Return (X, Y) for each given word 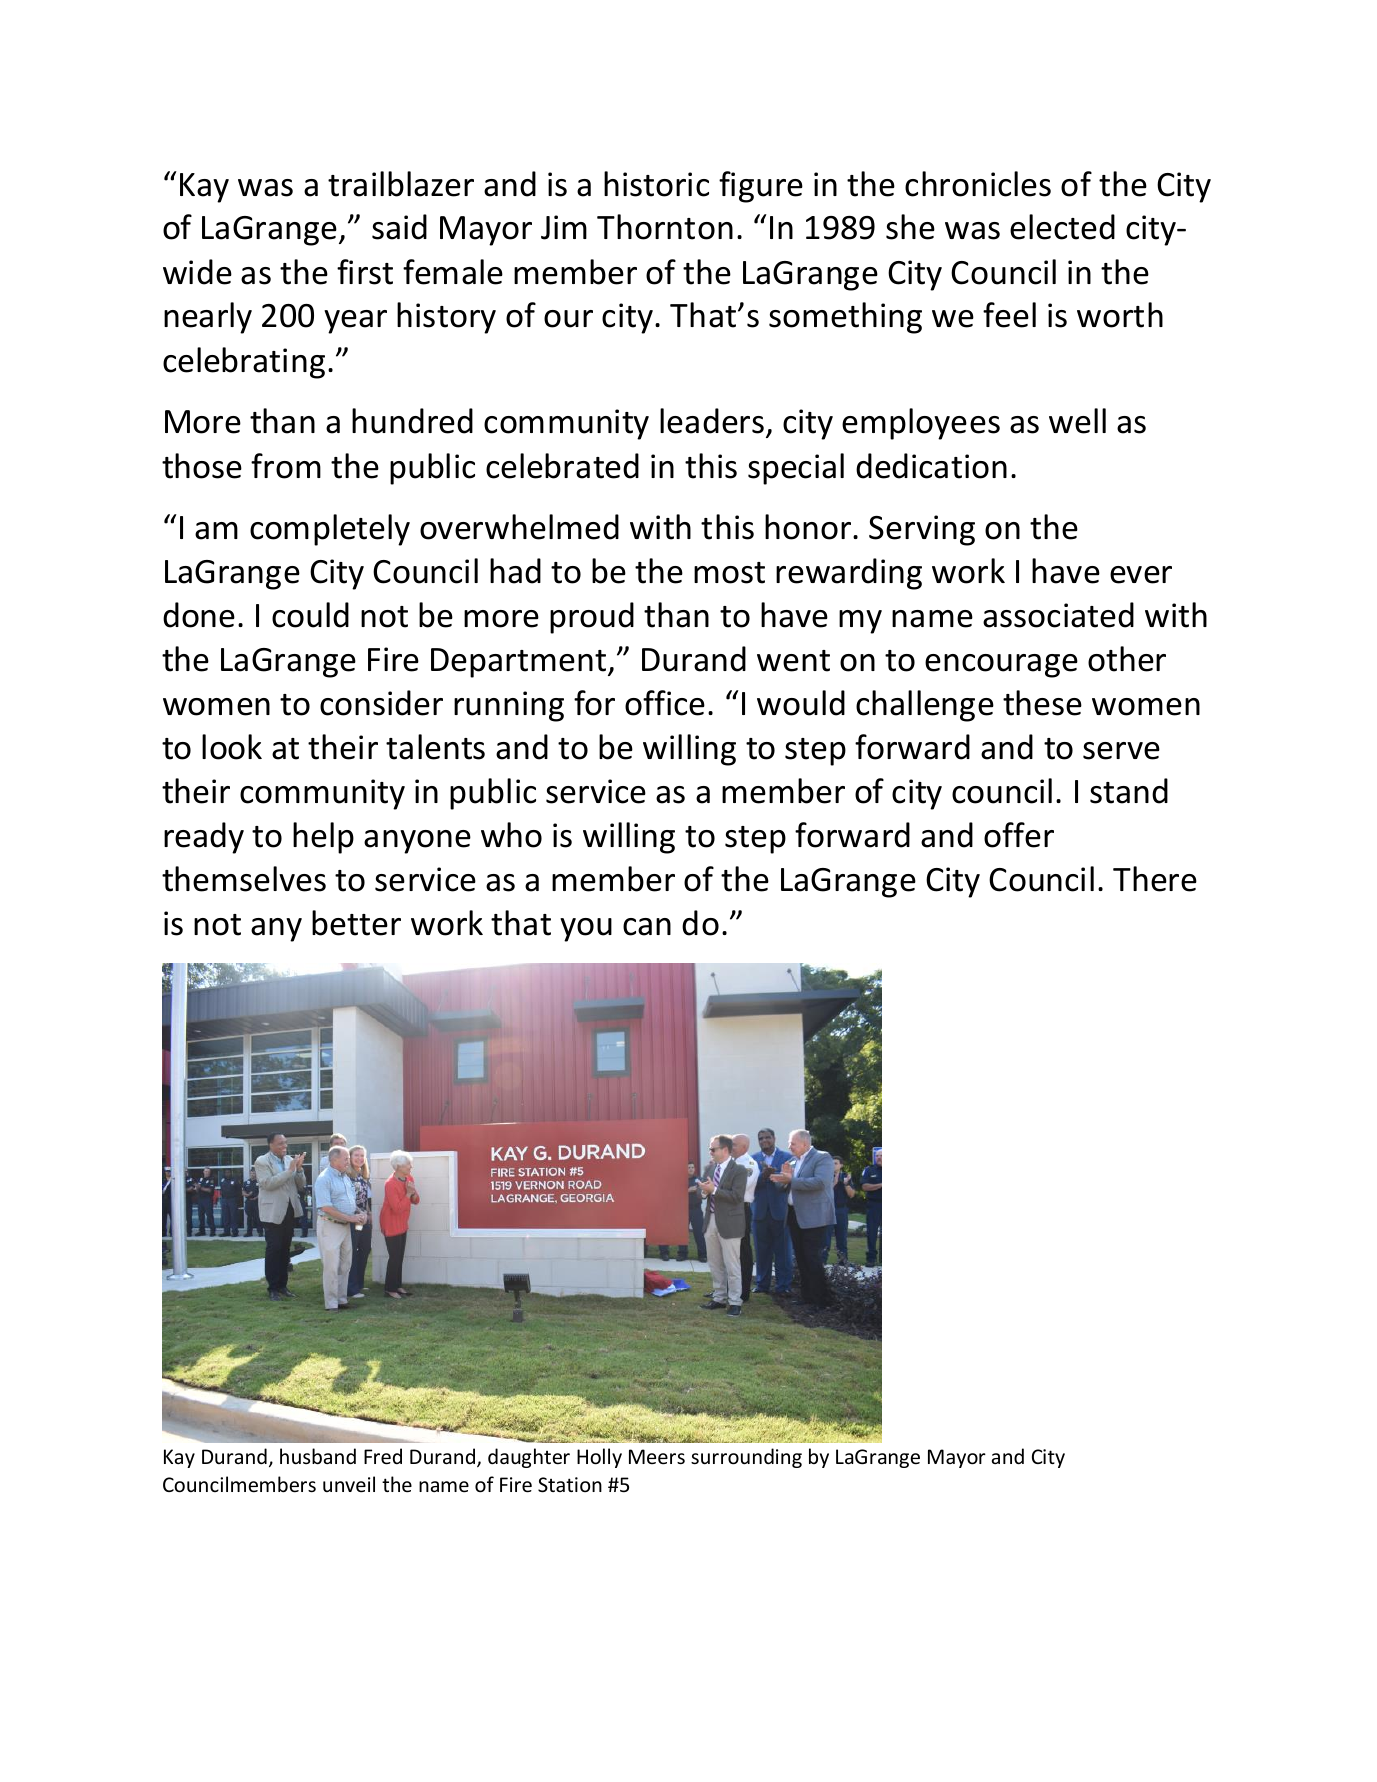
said (399, 227)
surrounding (746, 1458)
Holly (599, 1458)
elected (1062, 227)
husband (318, 1456)
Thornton (665, 227)
